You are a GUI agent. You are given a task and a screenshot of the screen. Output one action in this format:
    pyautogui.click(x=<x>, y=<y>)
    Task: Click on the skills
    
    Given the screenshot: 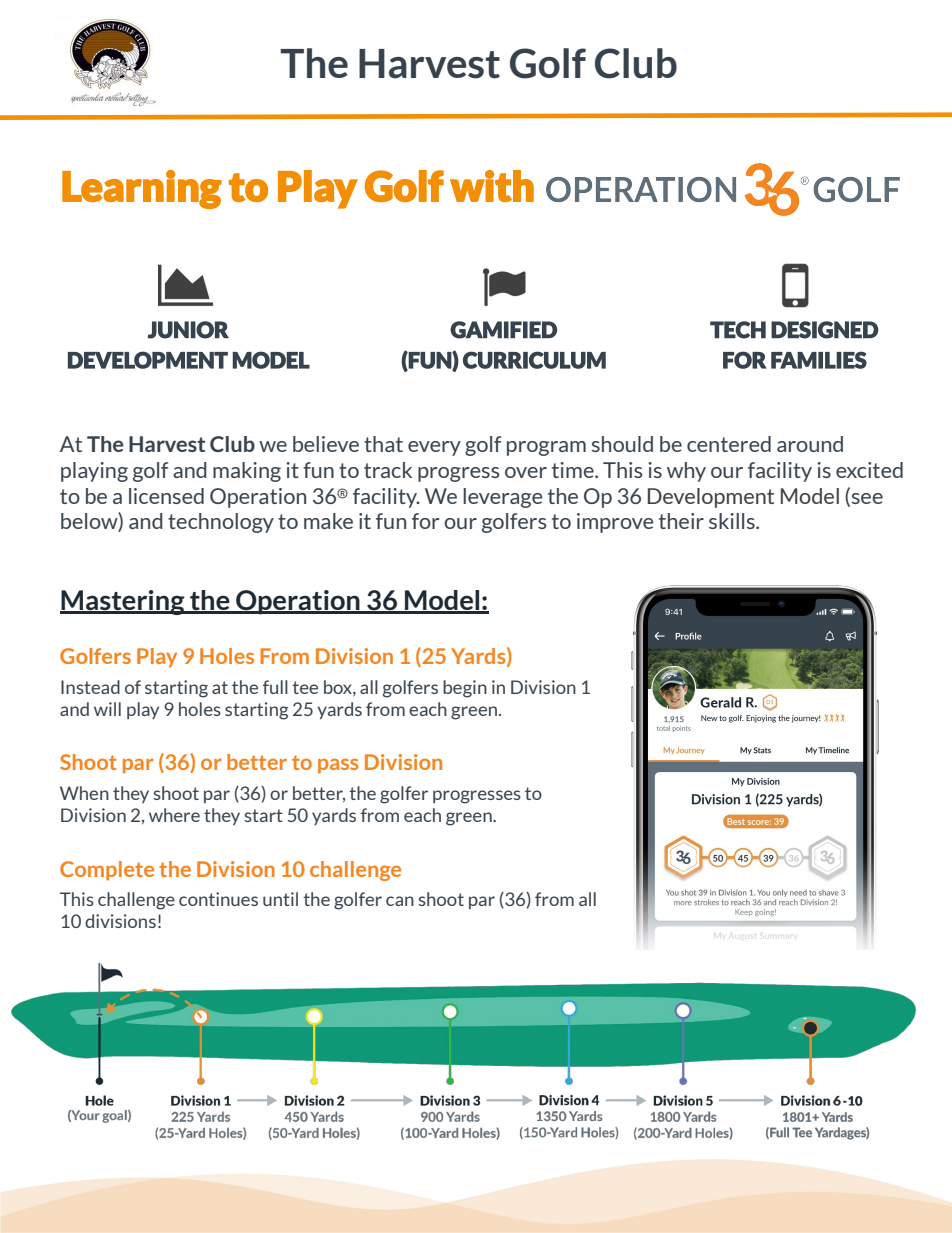 What is the action you would take?
    pyautogui.click(x=733, y=521)
